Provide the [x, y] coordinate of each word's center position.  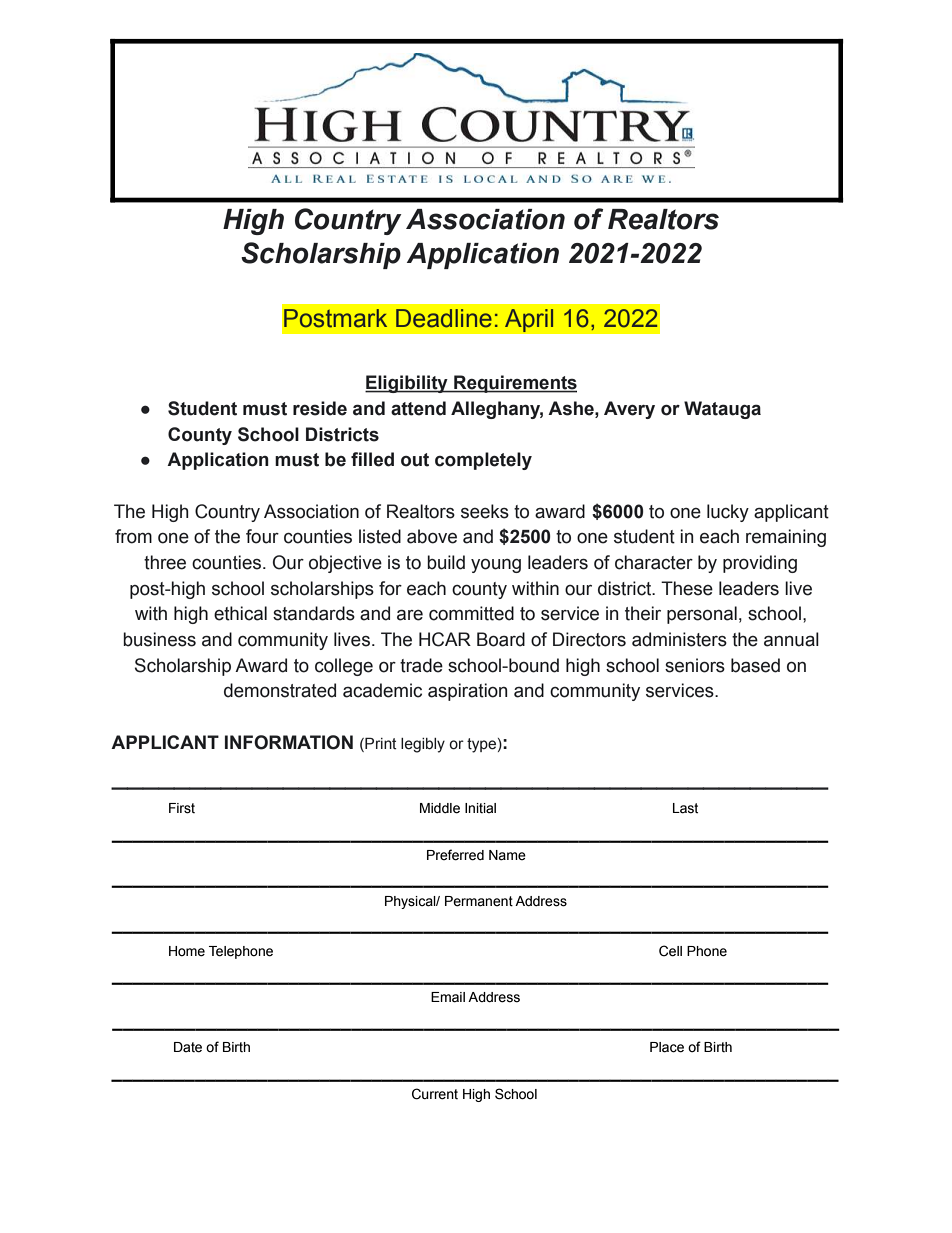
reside [320, 408]
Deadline [444, 318]
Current [435, 1094]
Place [667, 1047]
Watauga [722, 410]
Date [188, 1047]
